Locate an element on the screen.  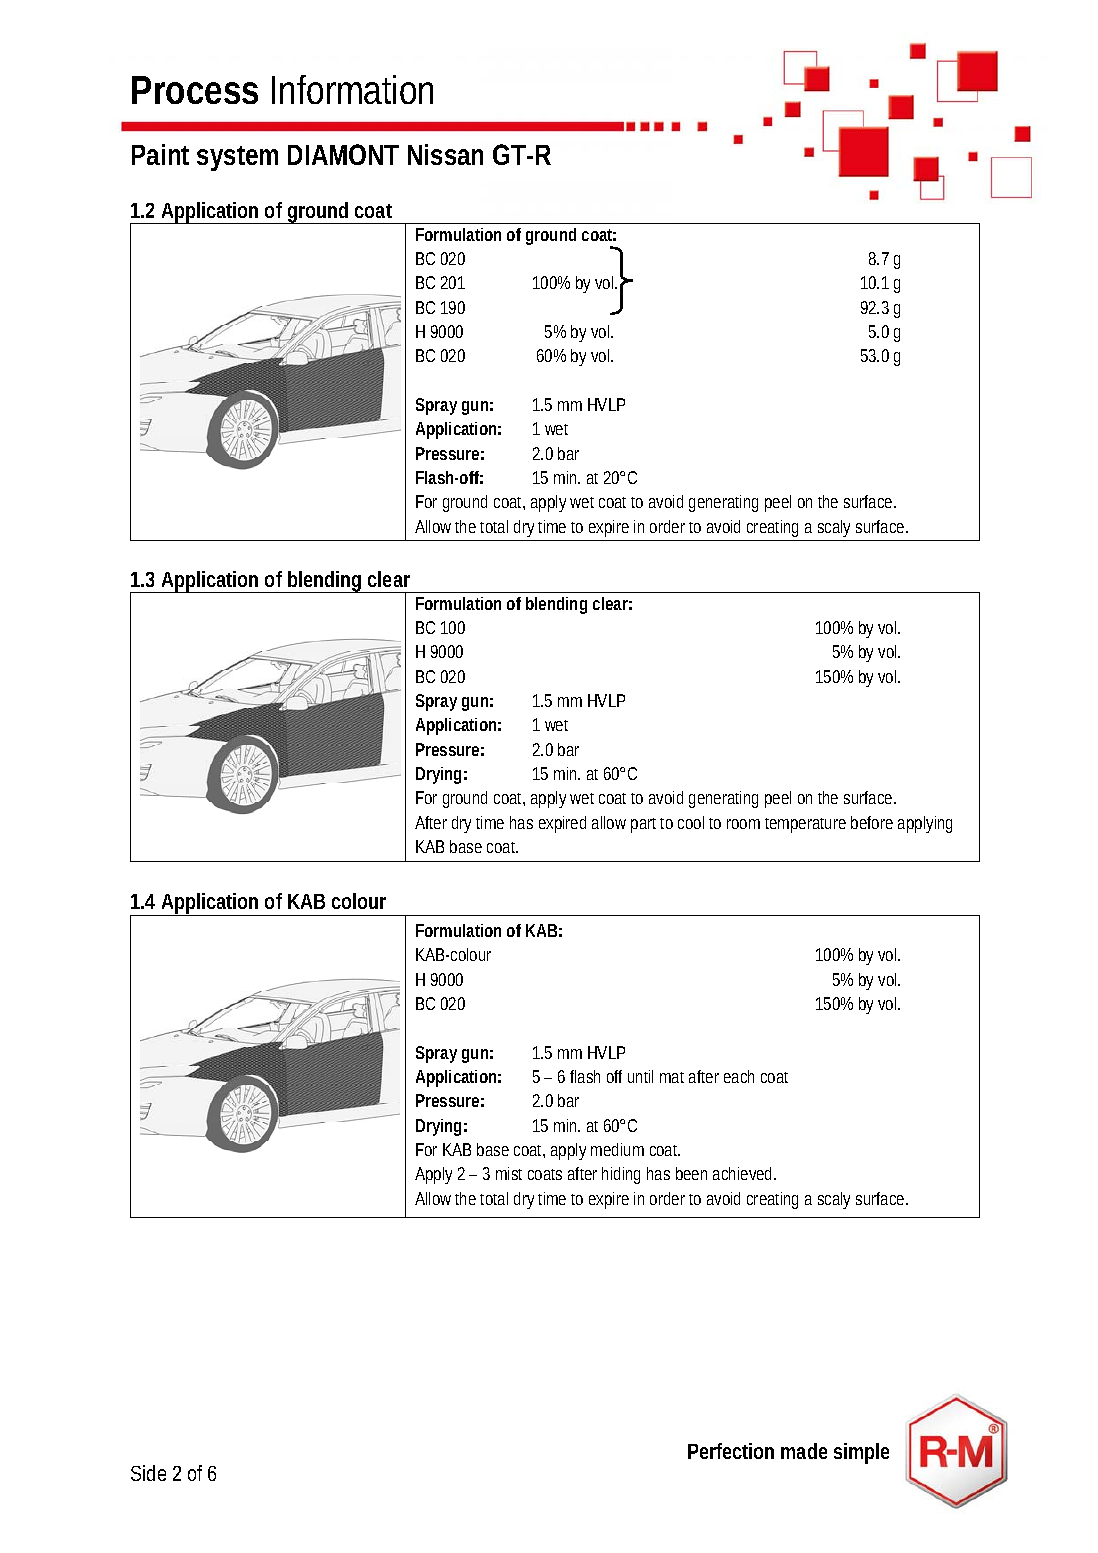
system is located at coordinates (237, 158).
